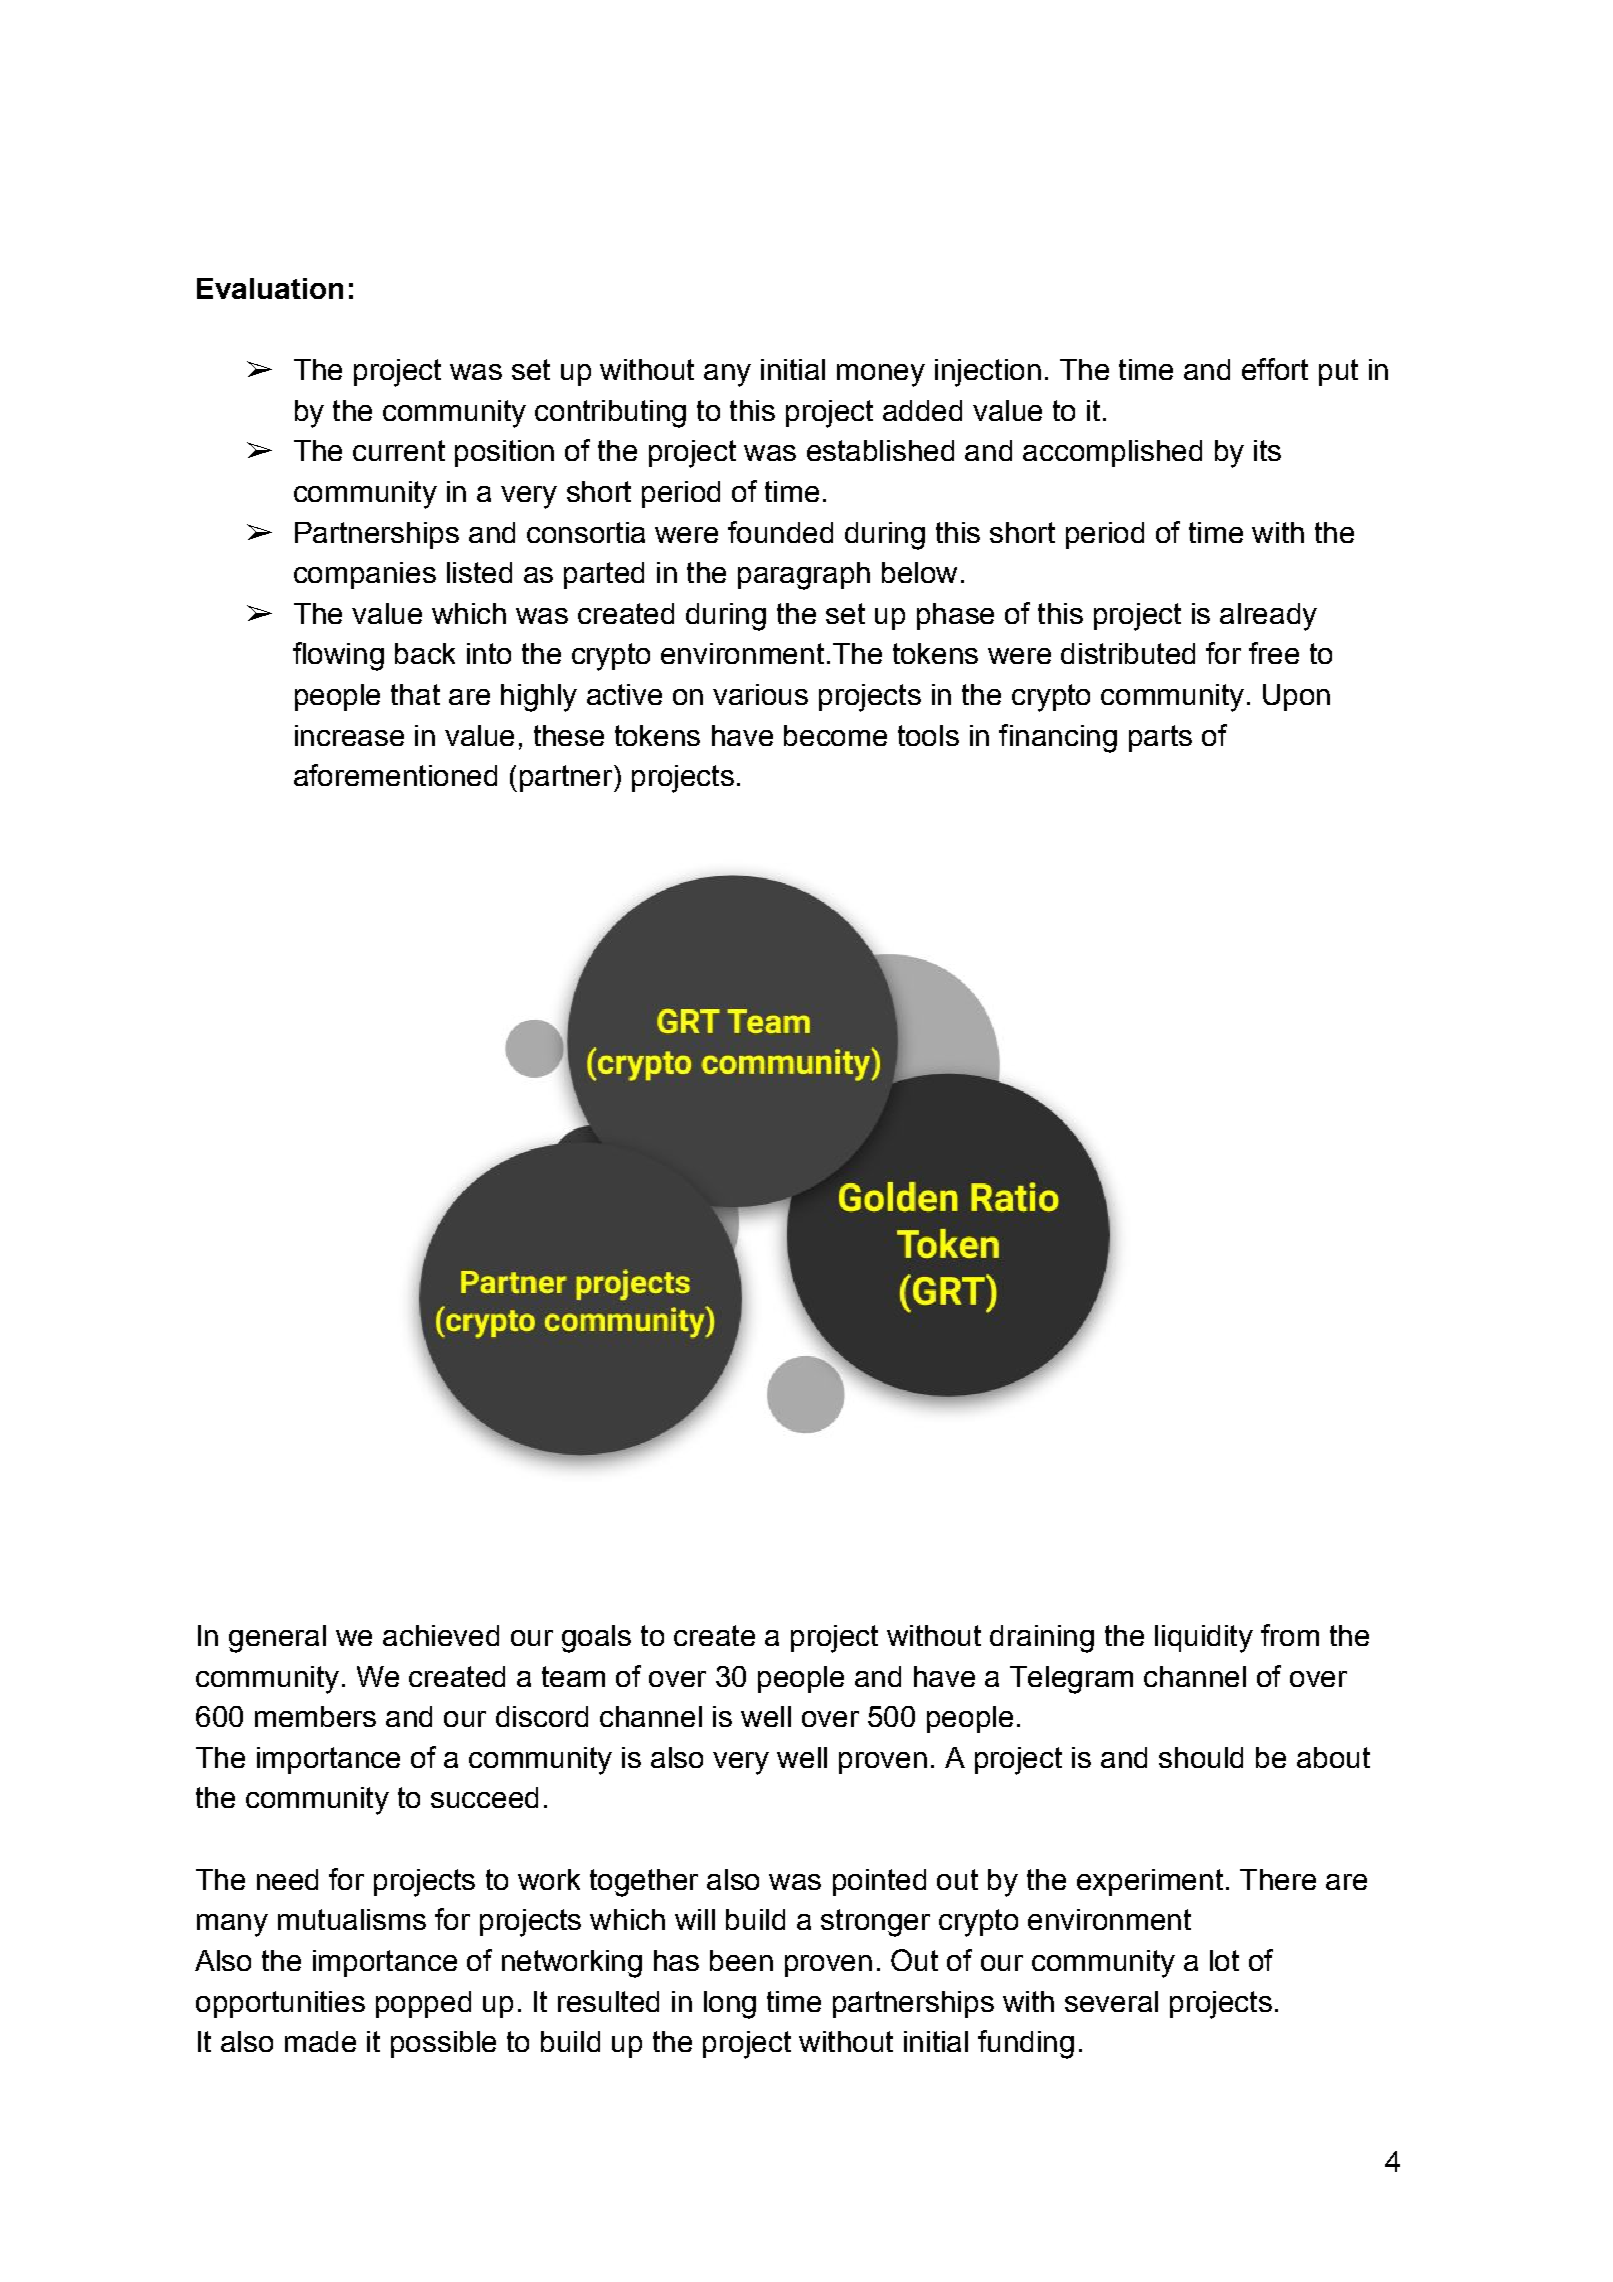 The height and width of the document is (2282, 1613). Describe the element at coordinates (835, 735) in the document. I see `become` at that location.
